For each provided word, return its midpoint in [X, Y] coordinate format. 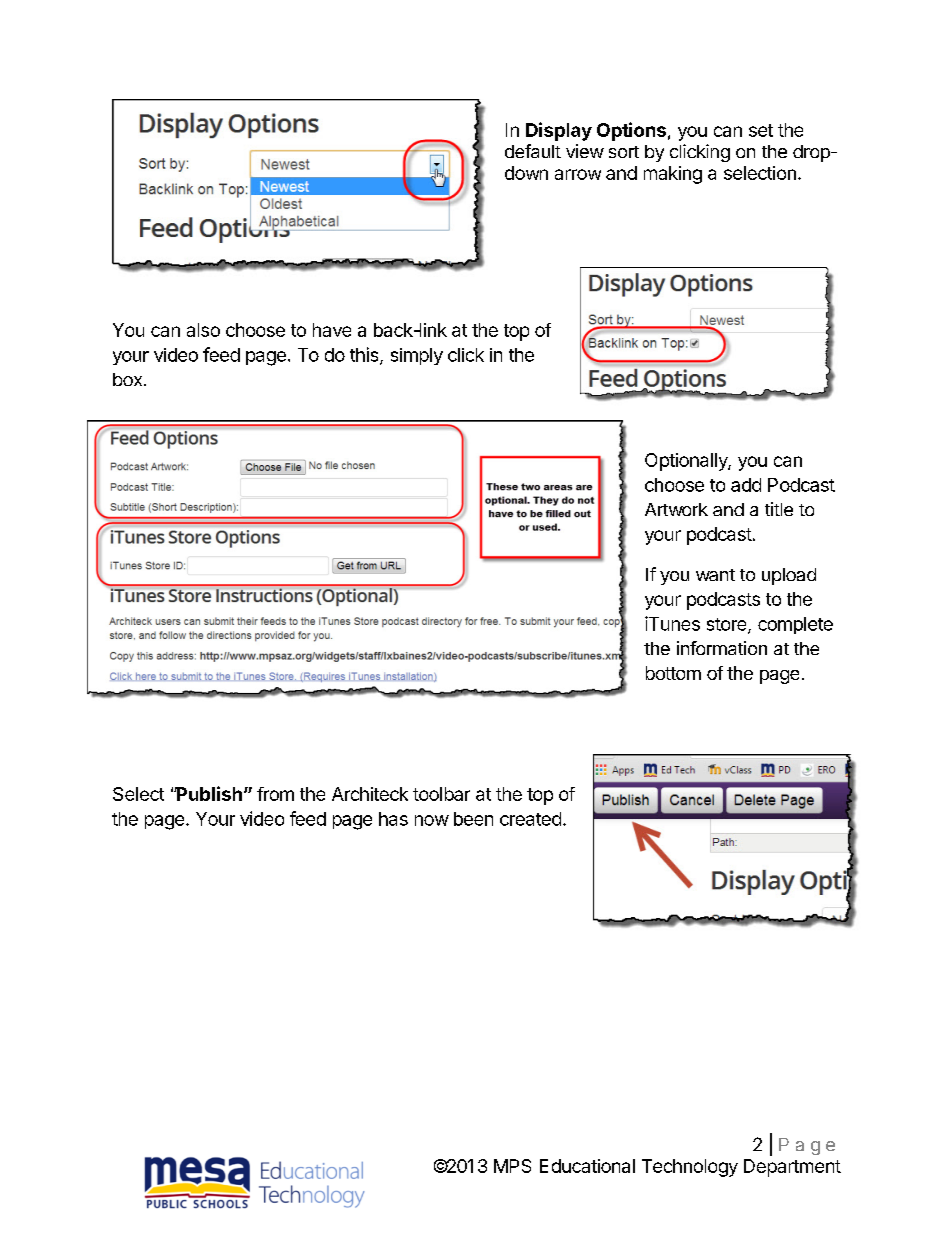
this [365, 355]
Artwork [676, 509]
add [746, 485]
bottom [673, 673]
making [673, 175]
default [533, 151]
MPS [512, 1166]
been [473, 819]
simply [417, 356]
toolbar [441, 794]
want [715, 575]
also [203, 330]
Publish [208, 793]
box [129, 379]
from [275, 794]
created [530, 819]
